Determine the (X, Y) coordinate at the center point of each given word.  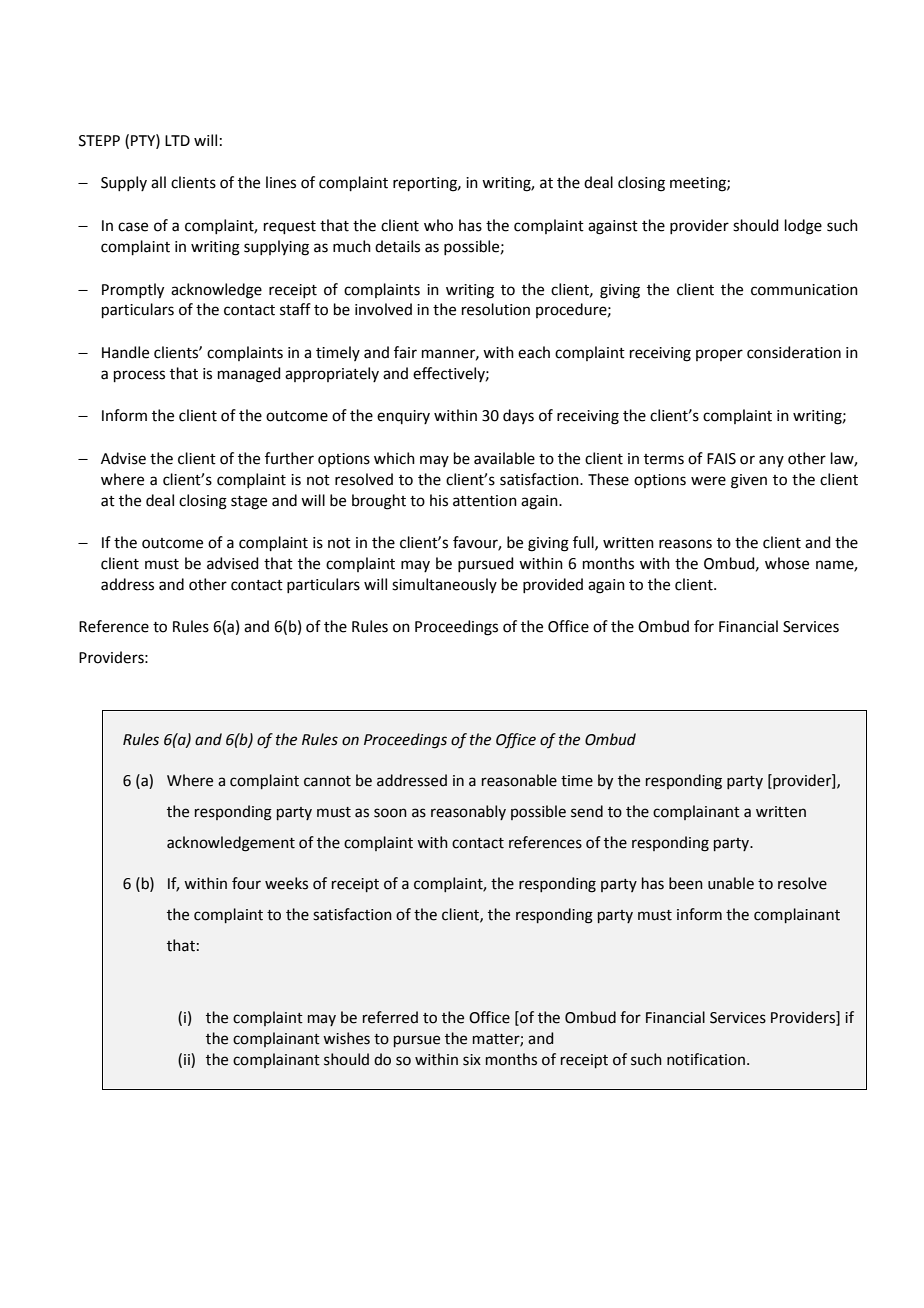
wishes (346, 1038)
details (397, 246)
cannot (327, 781)
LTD (177, 140)
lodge (803, 227)
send (587, 811)
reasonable (519, 780)
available (504, 458)
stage (249, 503)
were (708, 481)
